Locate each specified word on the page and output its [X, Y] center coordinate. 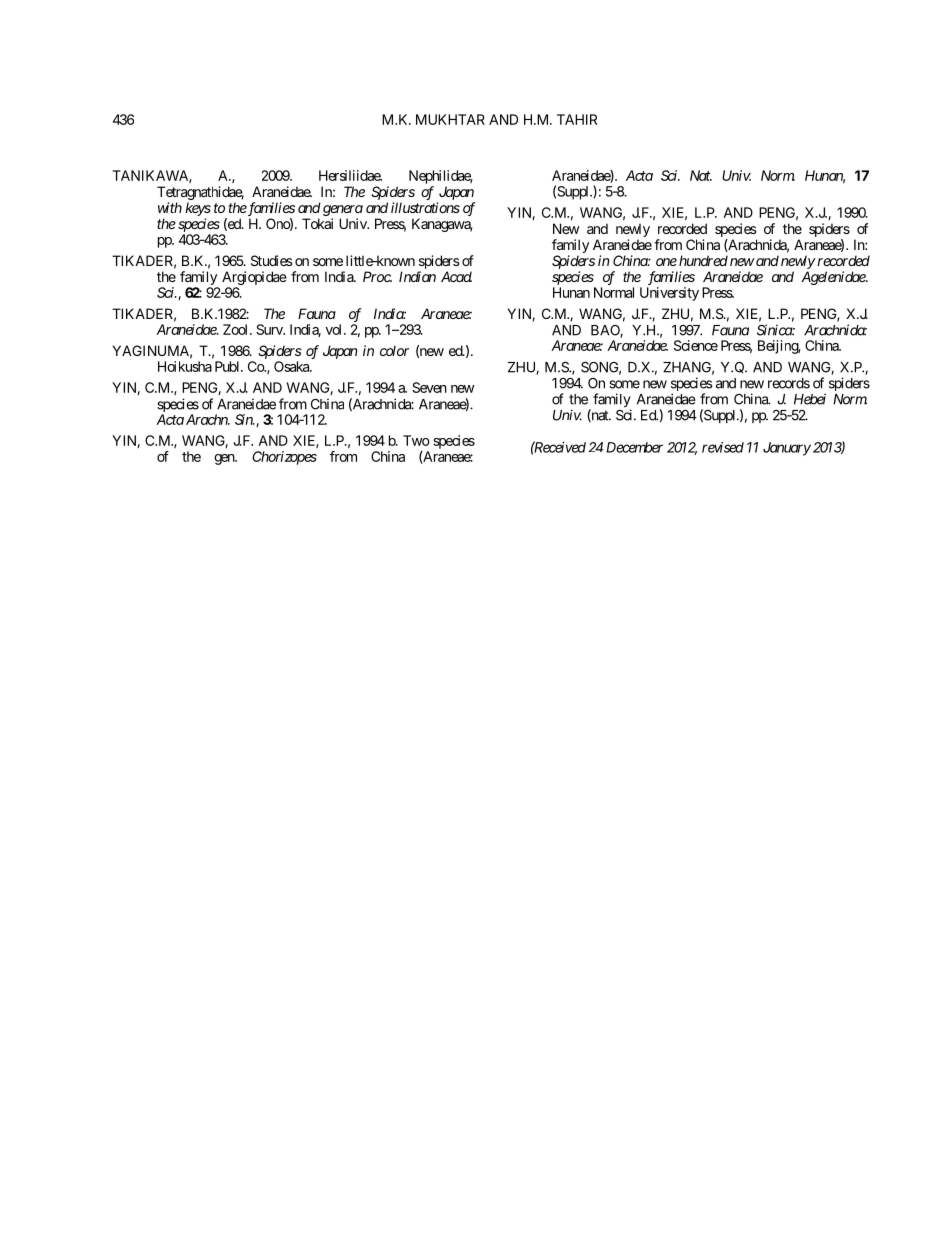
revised [723, 447]
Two [416, 440]
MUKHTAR [450, 119]
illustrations [425, 207]
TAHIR [577, 119]
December [634, 447]
